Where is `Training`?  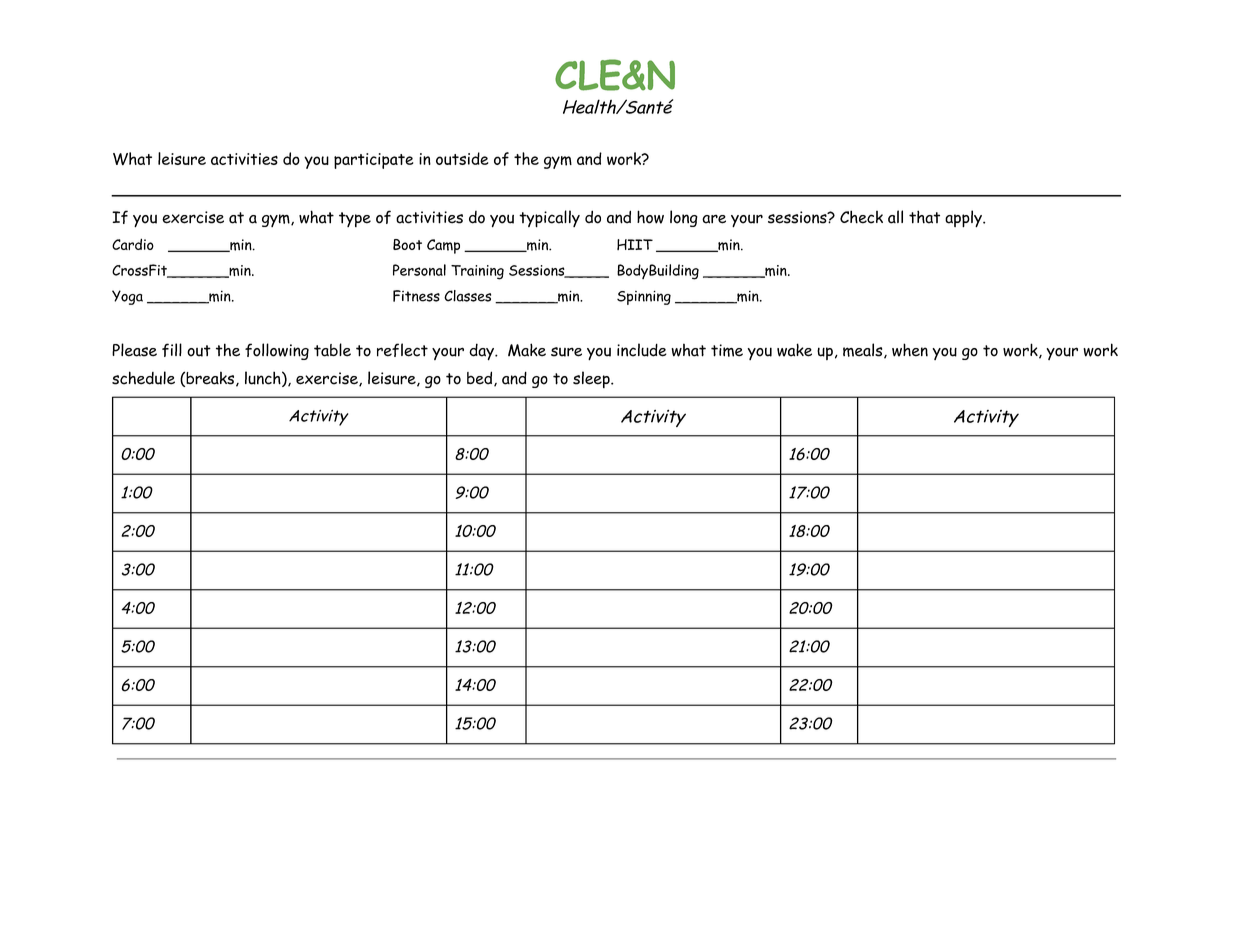 Training is located at coordinates (477, 272).
